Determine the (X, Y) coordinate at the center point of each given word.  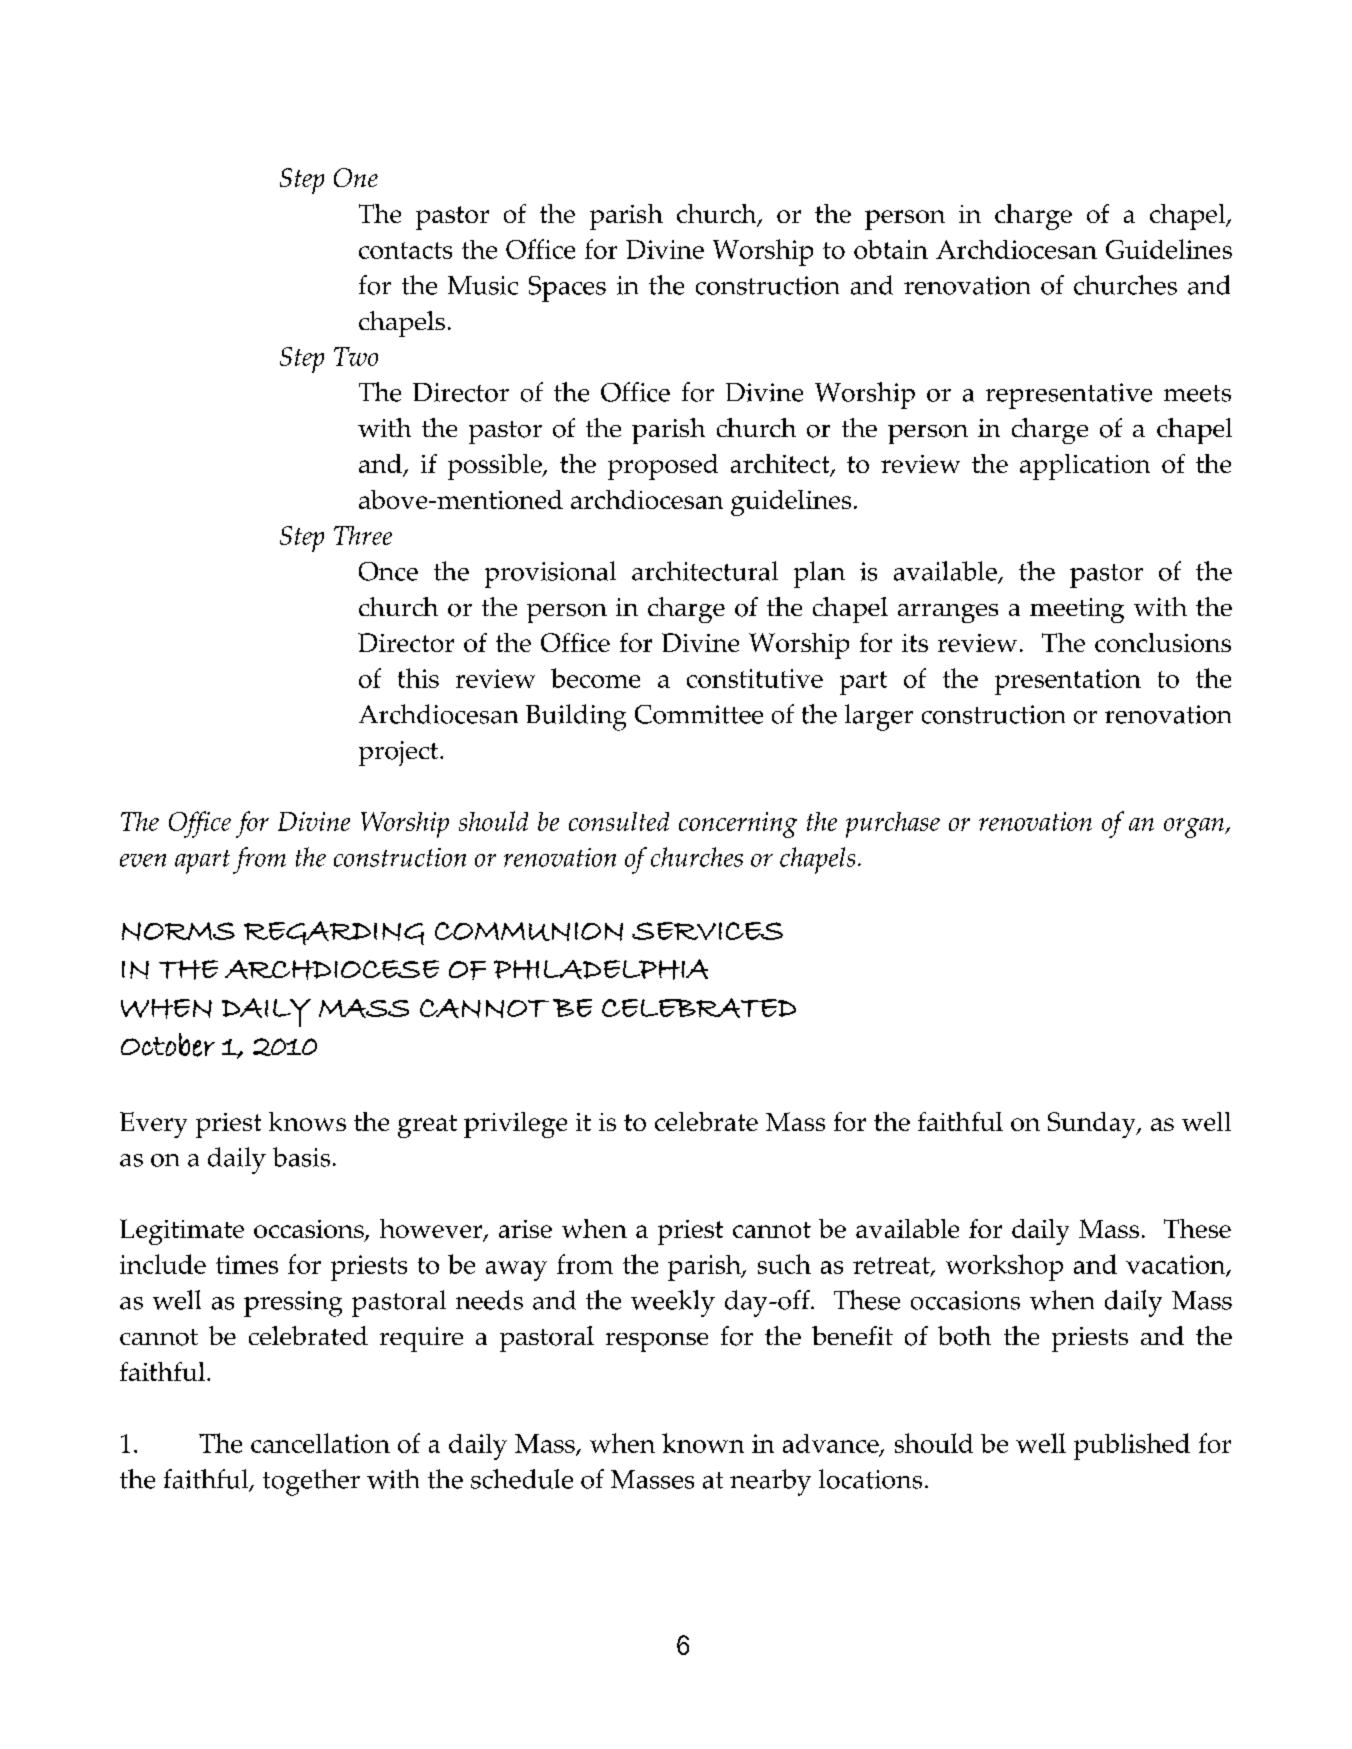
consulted (619, 821)
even (143, 860)
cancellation (320, 1443)
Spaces (567, 289)
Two (356, 356)
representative (1069, 396)
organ (1195, 828)
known (703, 1443)
